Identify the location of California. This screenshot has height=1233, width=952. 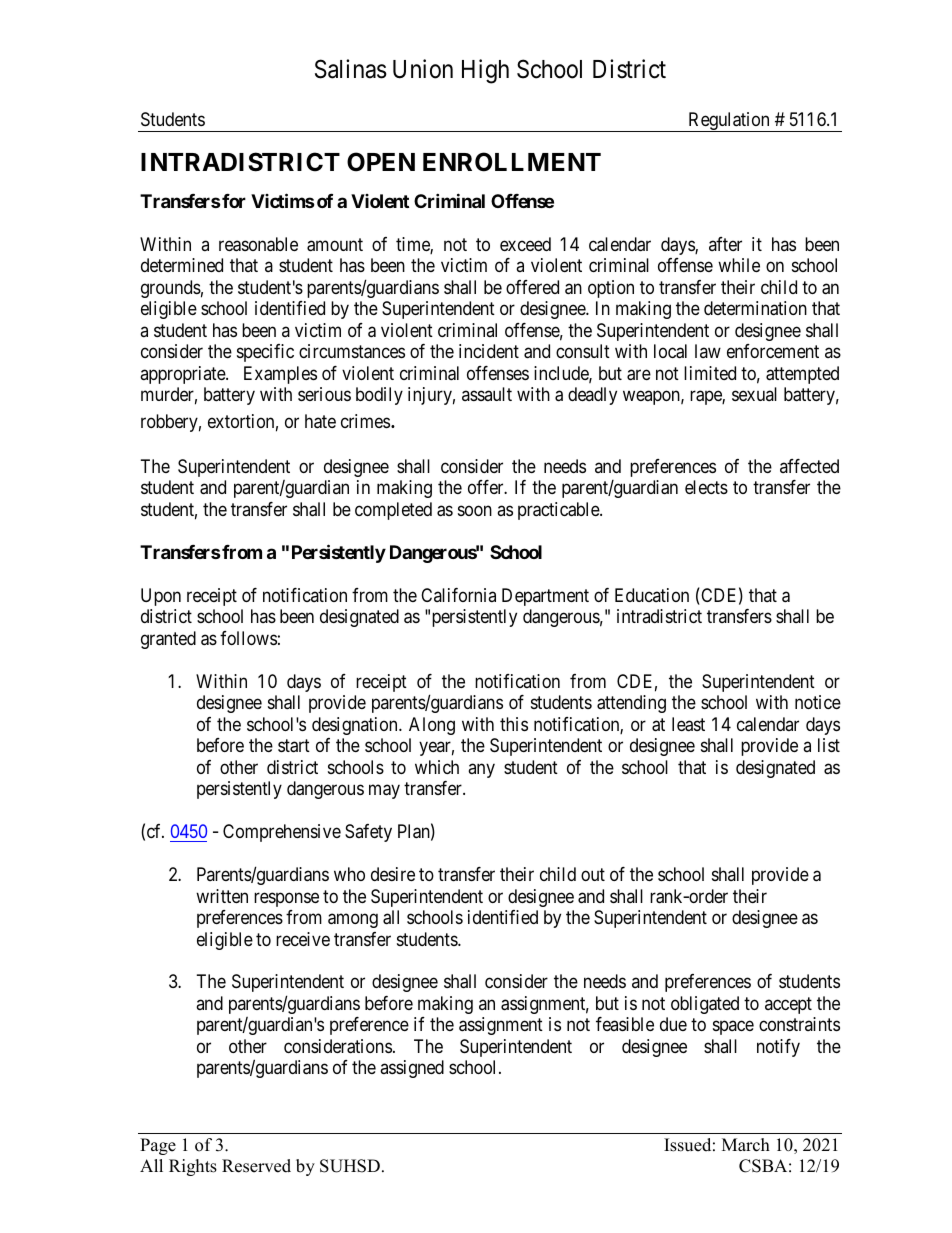
(458, 595).
